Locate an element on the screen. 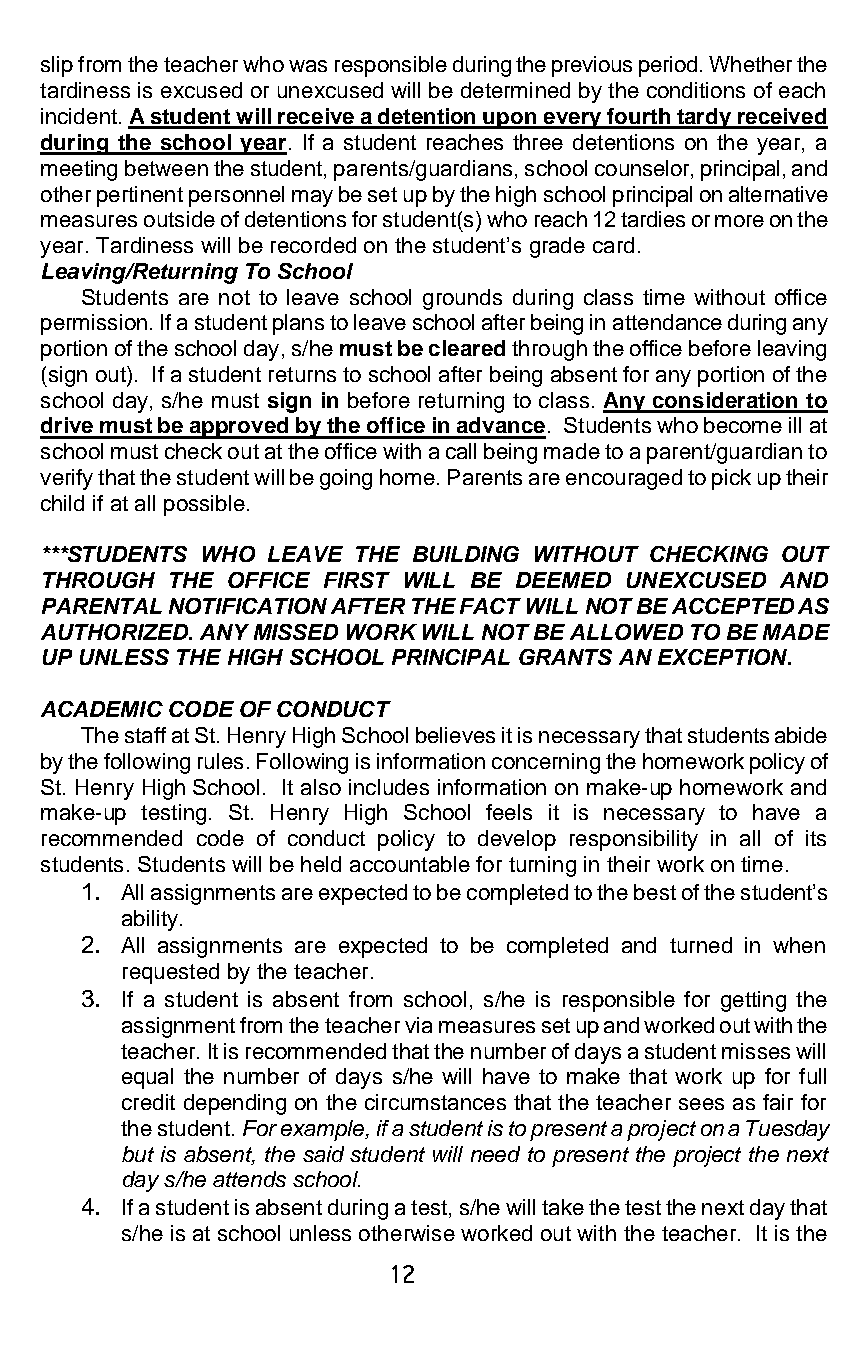  possible is located at coordinates (204, 505).
